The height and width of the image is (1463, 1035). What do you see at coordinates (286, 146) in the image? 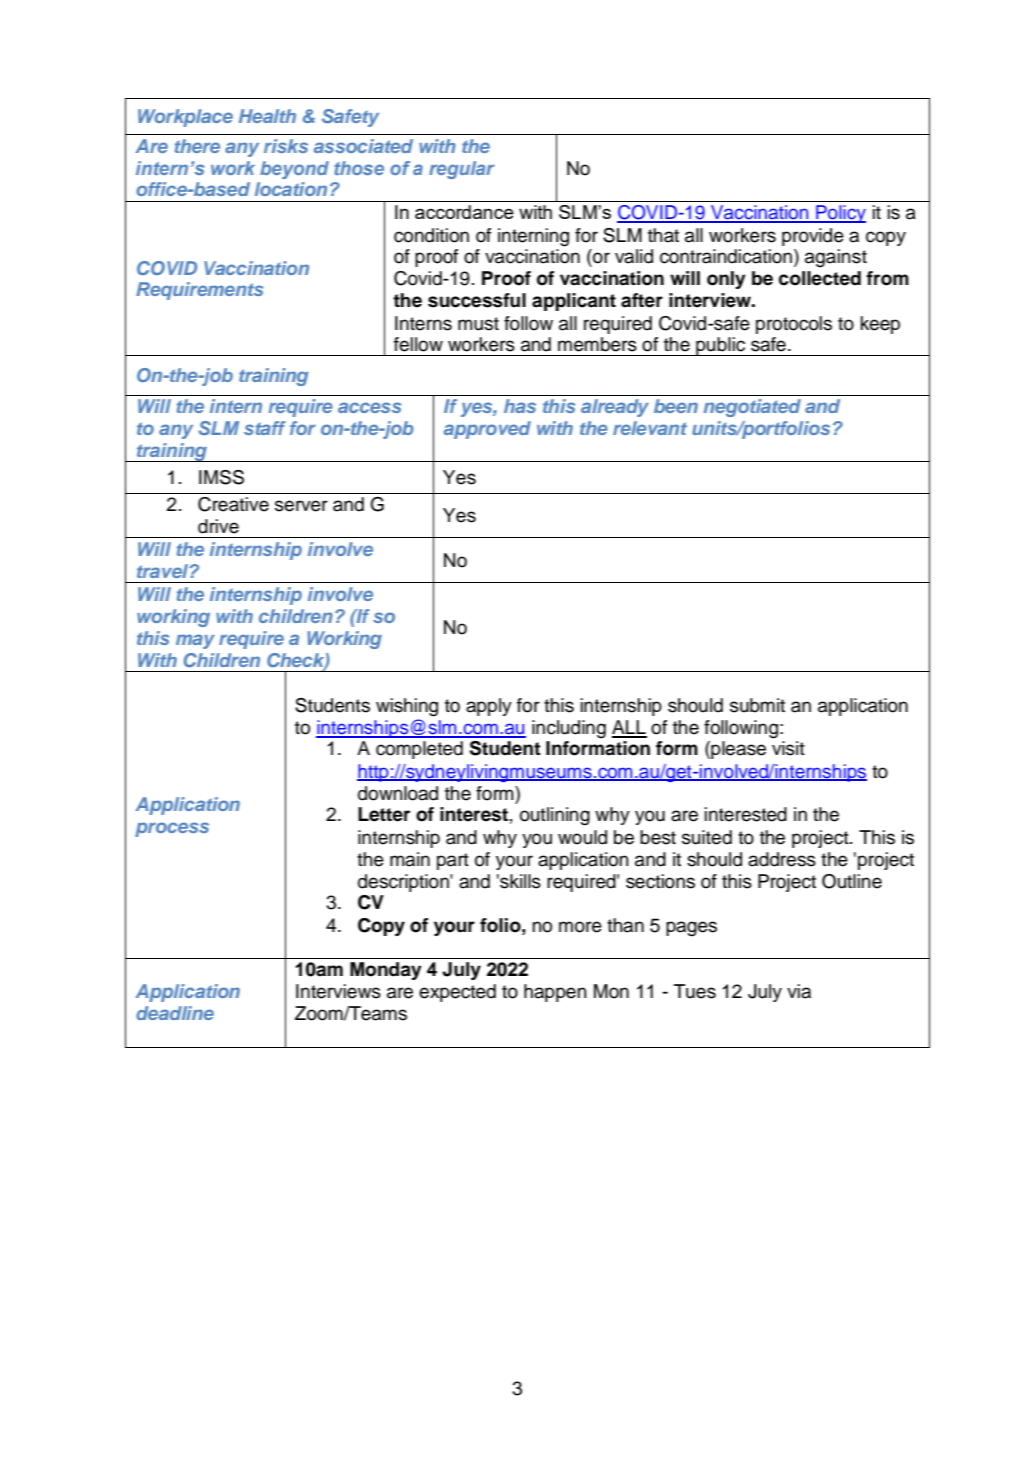
I see `risks` at bounding box center [286, 146].
